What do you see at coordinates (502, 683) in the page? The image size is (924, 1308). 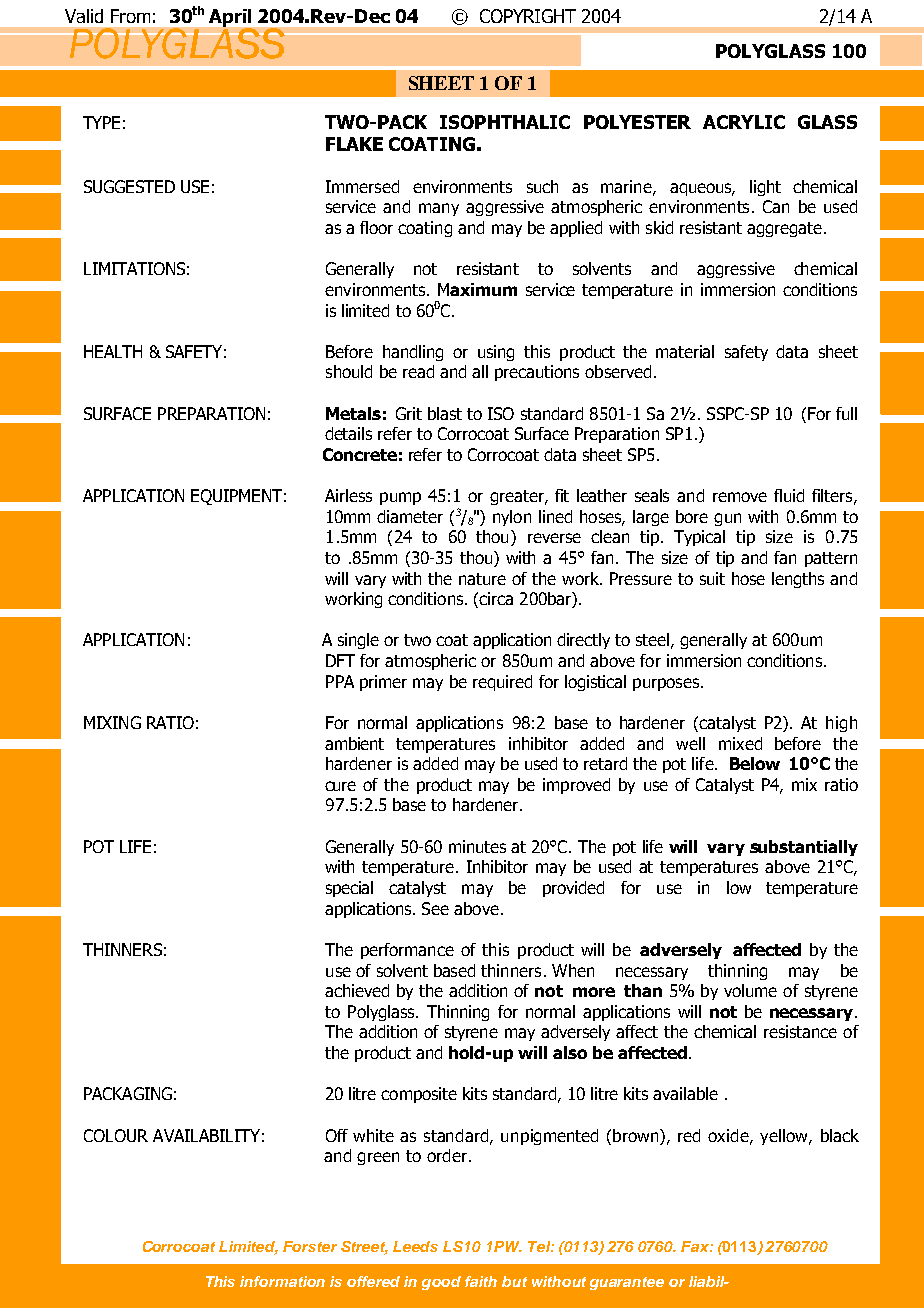 I see `required` at bounding box center [502, 683].
